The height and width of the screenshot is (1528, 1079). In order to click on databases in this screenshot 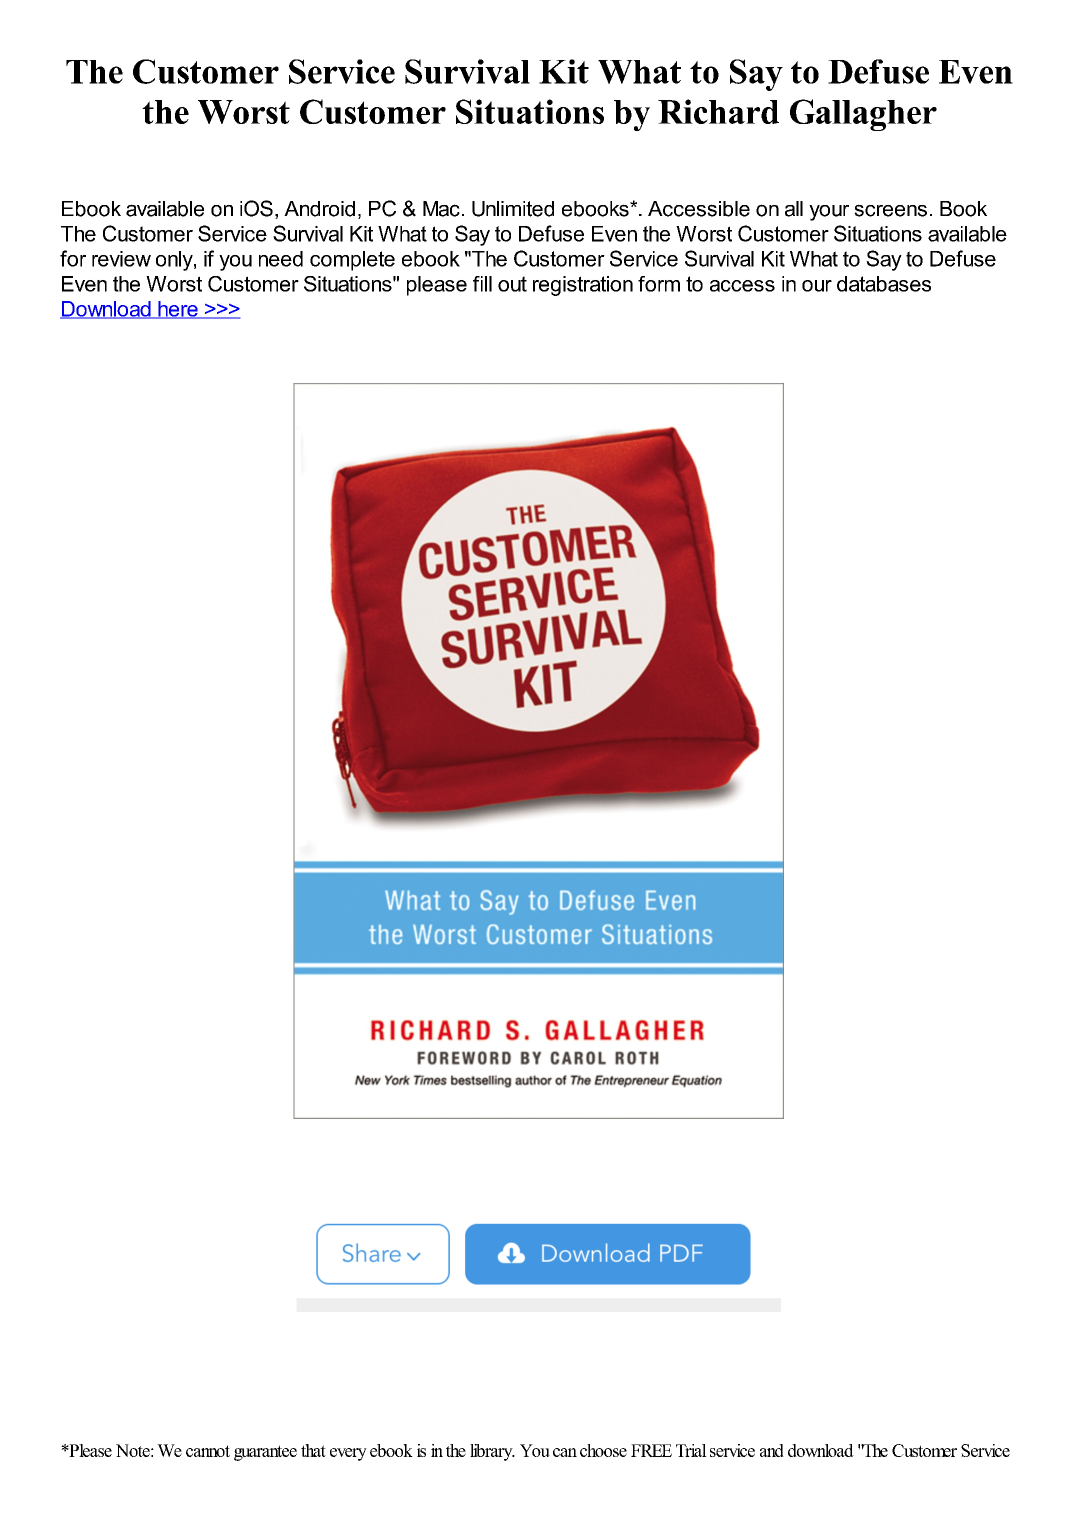, I will do `click(884, 284)`.
